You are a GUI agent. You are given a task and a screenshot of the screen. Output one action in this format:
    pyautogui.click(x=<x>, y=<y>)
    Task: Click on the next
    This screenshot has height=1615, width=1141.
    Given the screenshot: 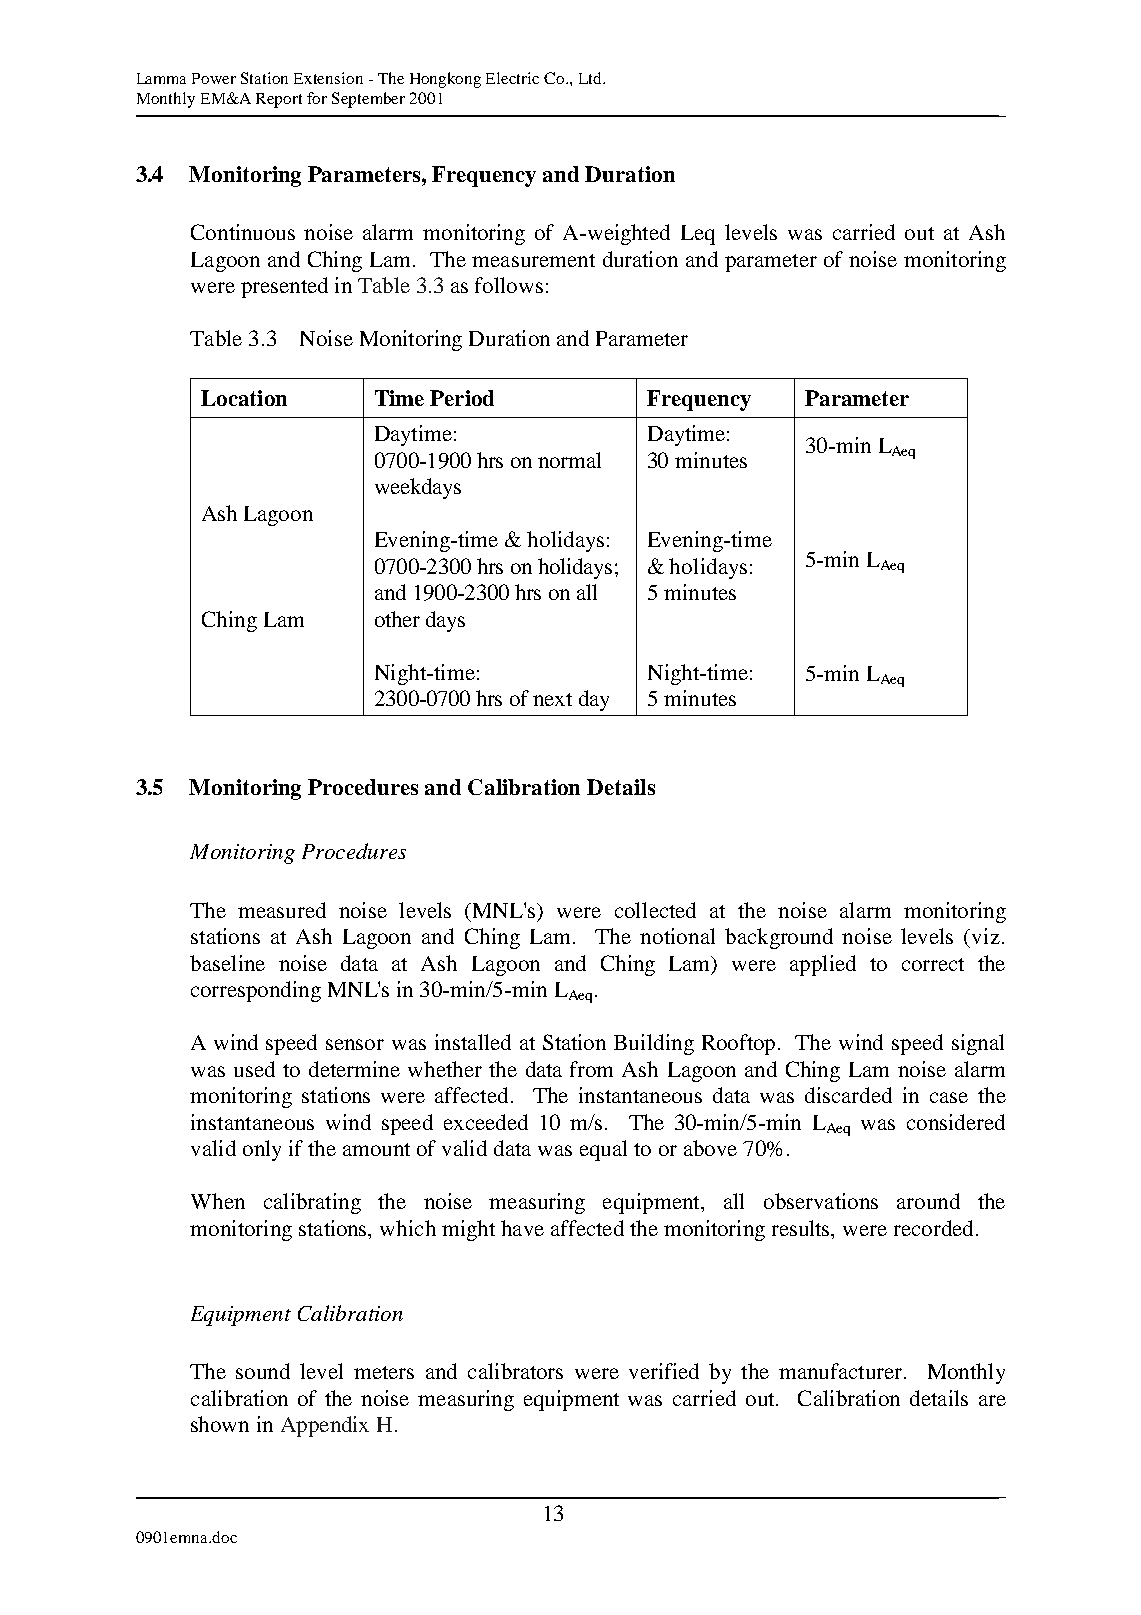 What is the action you would take?
    pyautogui.click(x=552, y=699)
